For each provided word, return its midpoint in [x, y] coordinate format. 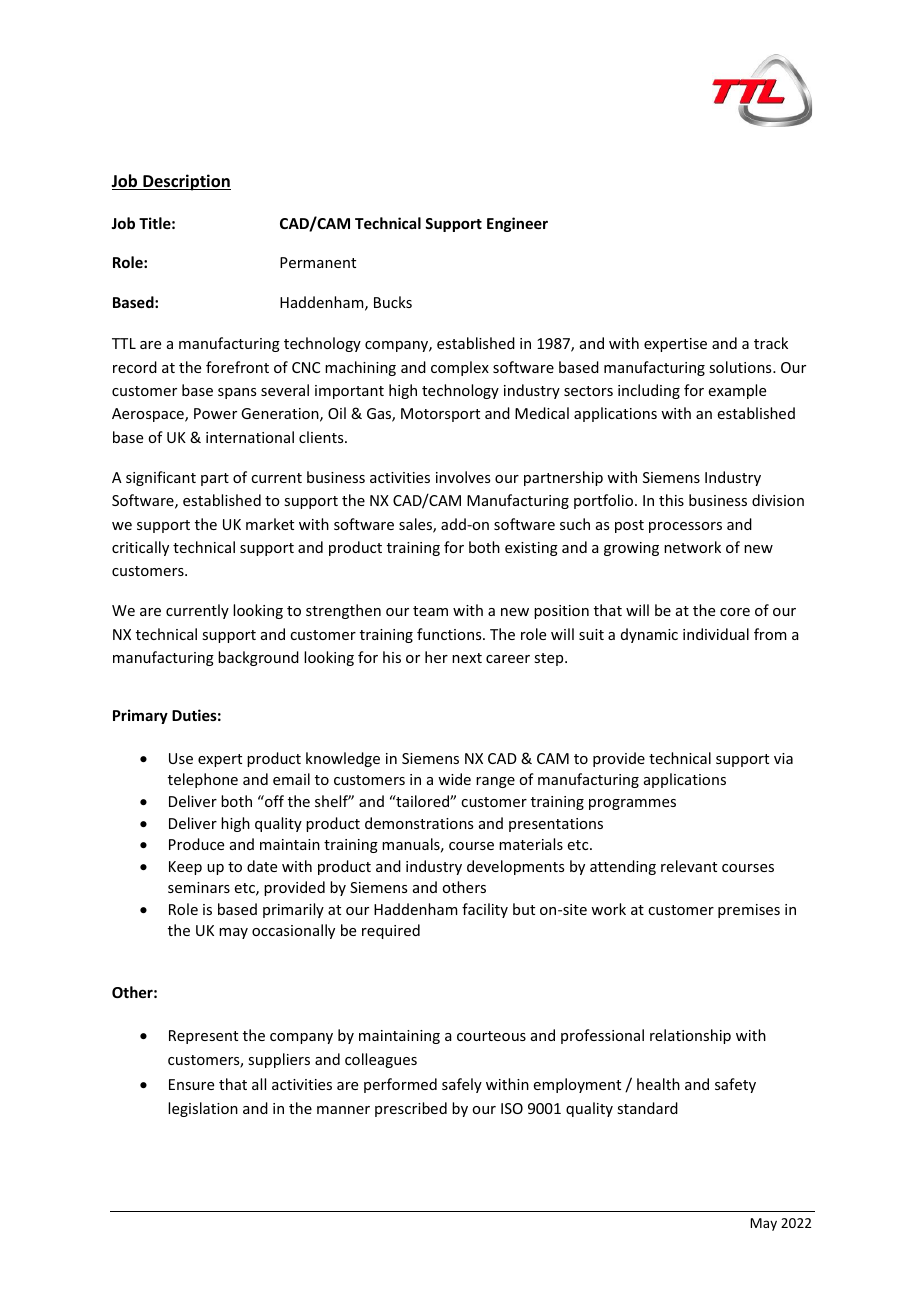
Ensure [191, 1084]
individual [716, 634]
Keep [185, 868]
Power [215, 413]
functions [450, 634]
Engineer [517, 224]
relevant [689, 866]
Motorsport [440, 415]
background [258, 658]
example [737, 391]
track [771, 343]
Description [186, 182]
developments [515, 867]
